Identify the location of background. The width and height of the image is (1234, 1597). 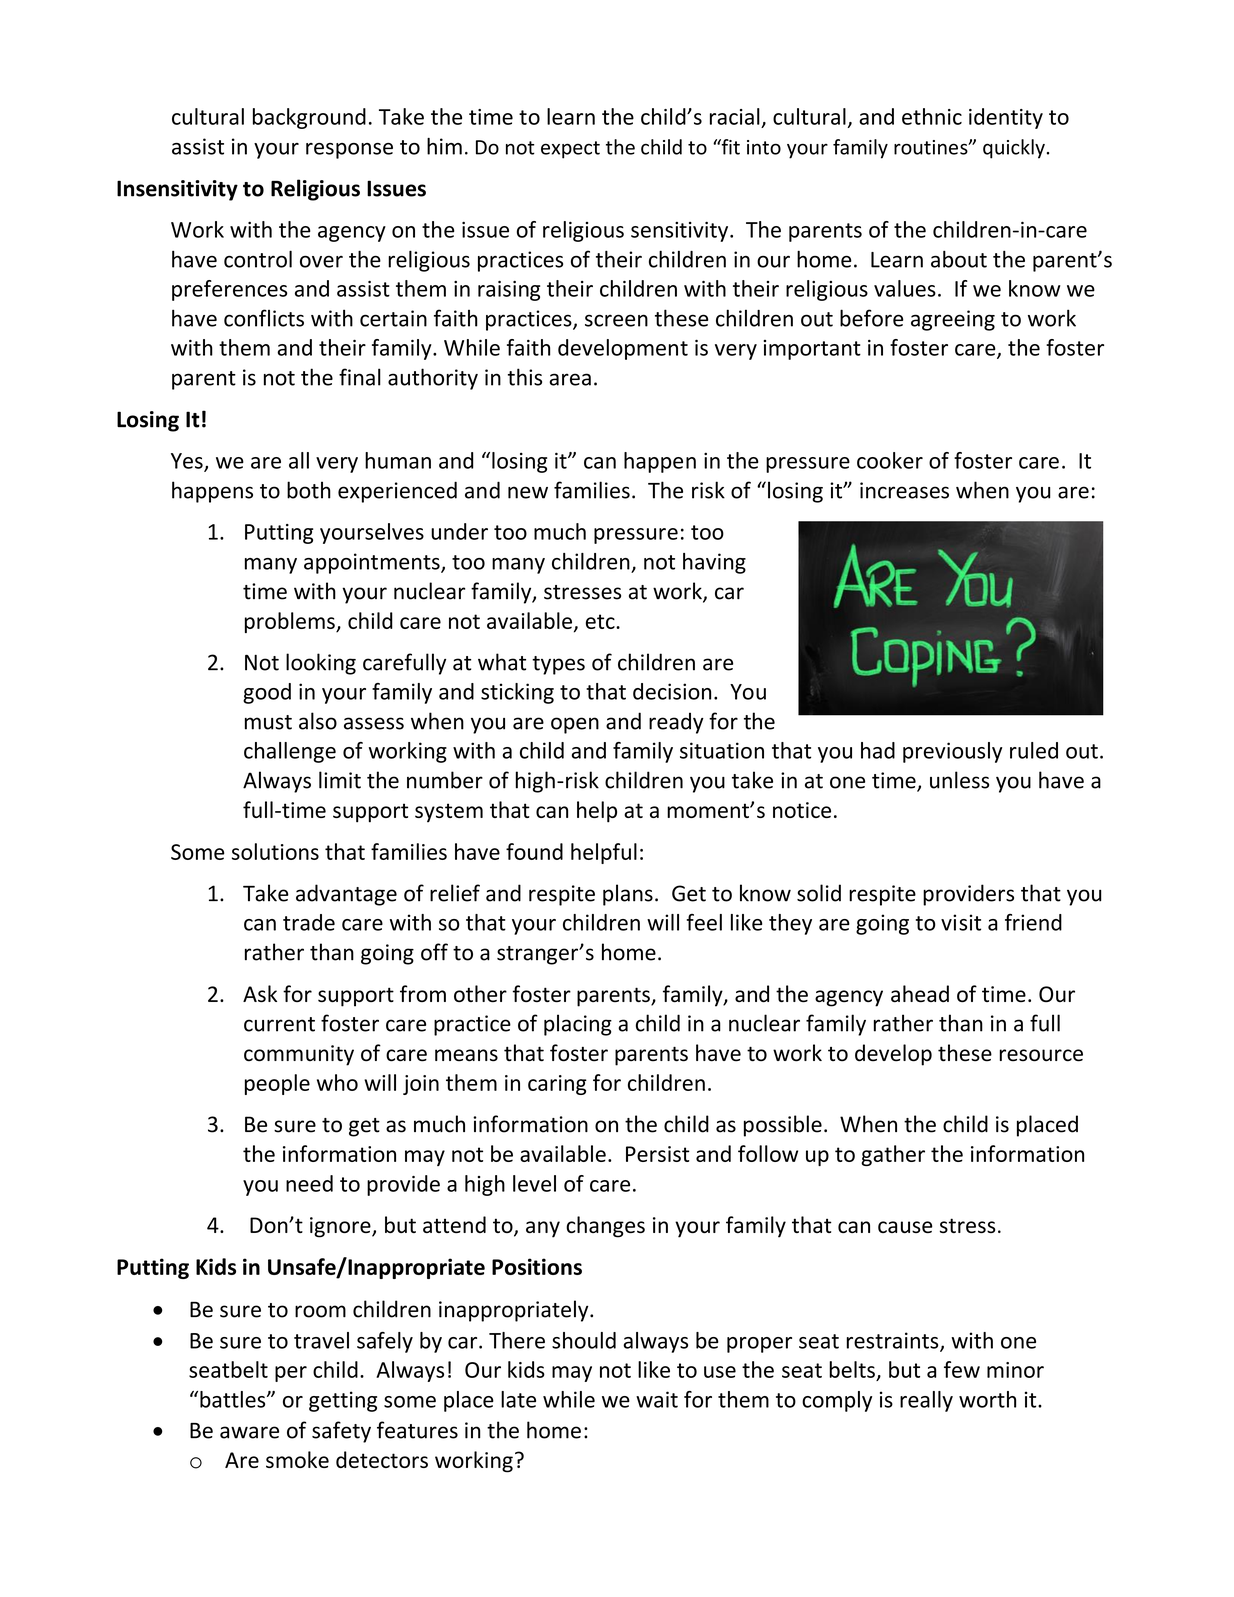
(309, 118).
